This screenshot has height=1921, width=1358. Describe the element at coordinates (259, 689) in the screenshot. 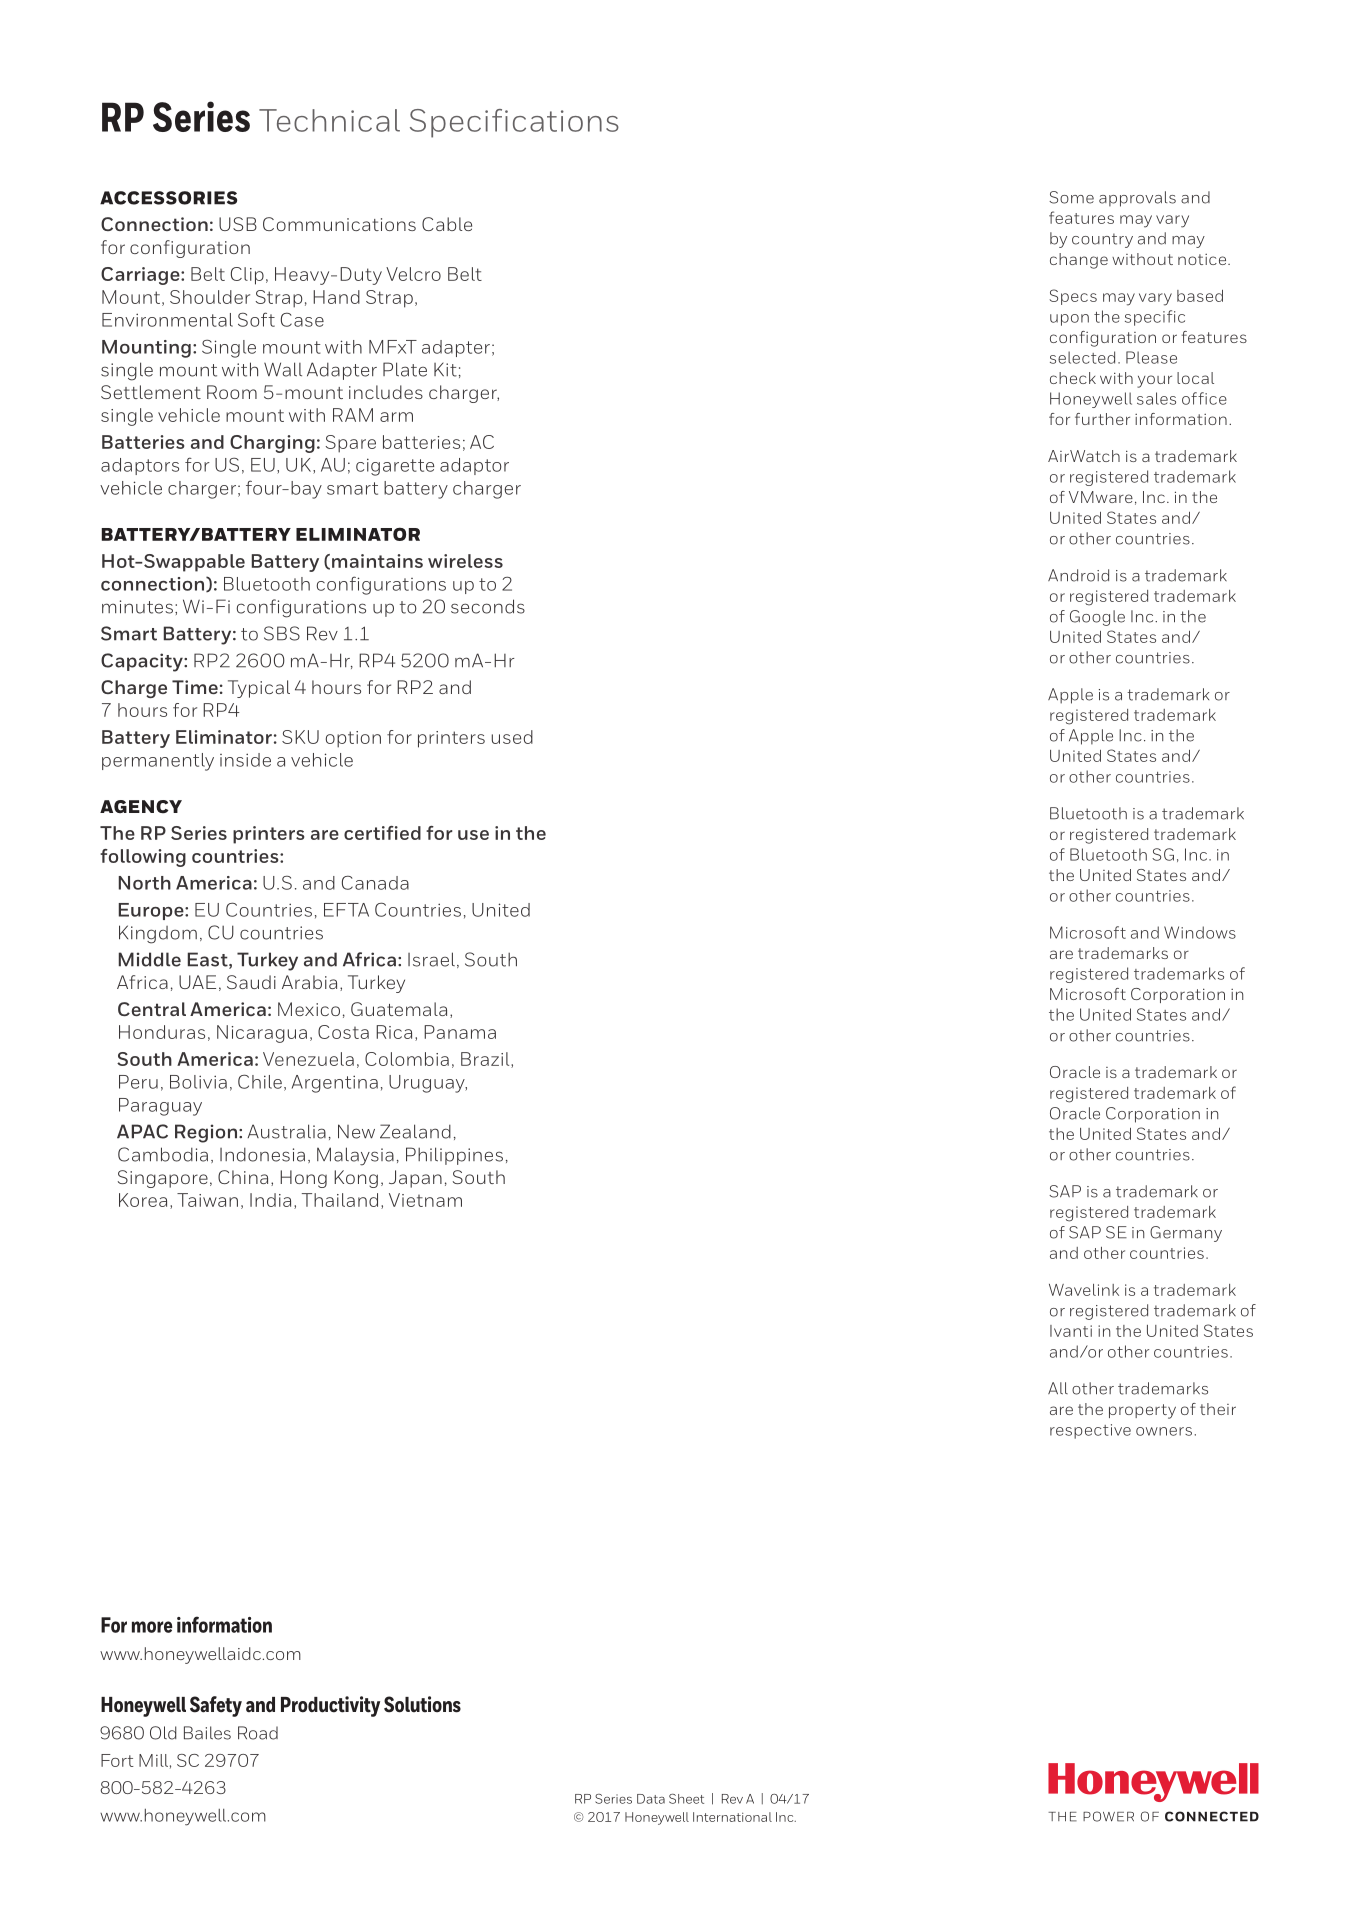

I see `Typical` at that location.
